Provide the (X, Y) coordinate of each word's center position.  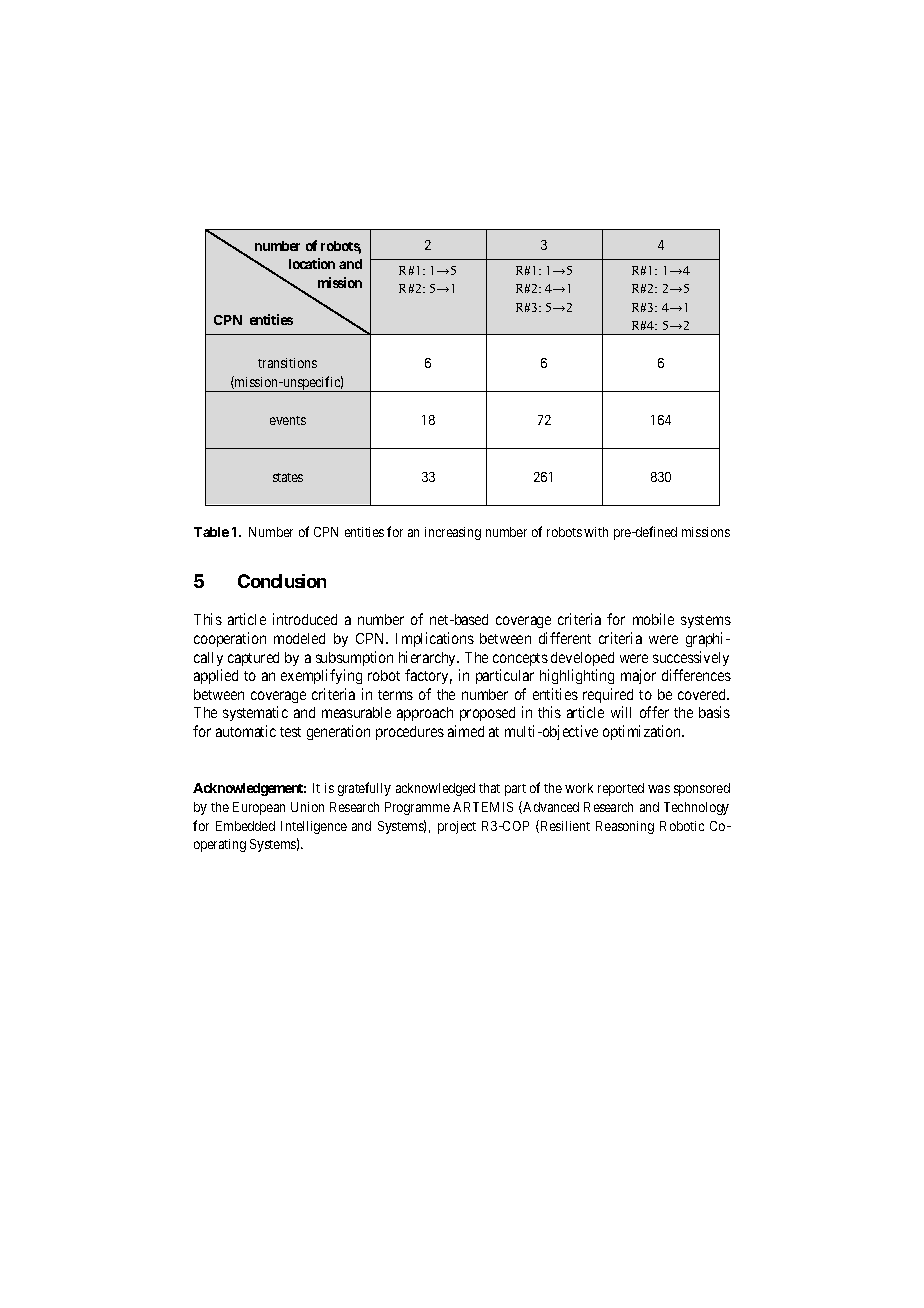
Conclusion (282, 581)
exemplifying (321, 676)
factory (428, 676)
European (259, 808)
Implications (435, 639)
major (638, 676)
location (312, 263)
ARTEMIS (483, 807)
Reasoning (625, 827)
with (596, 532)
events (288, 420)
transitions (287, 363)
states (288, 477)
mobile (653, 619)
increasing (453, 533)
